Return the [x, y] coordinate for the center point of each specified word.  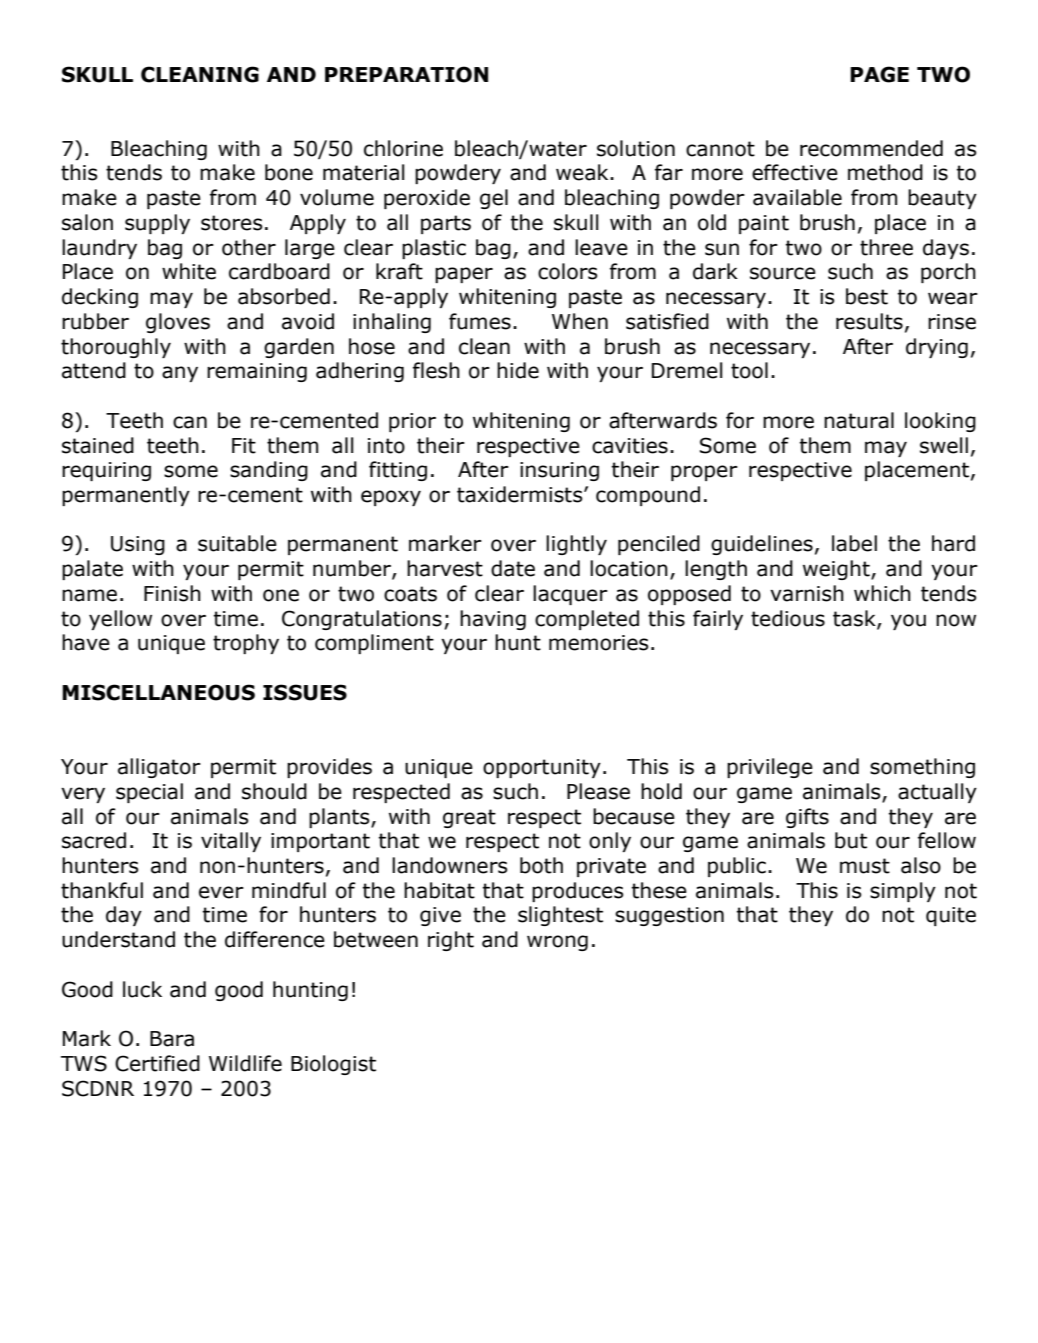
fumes [480, 321]
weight [837, 570]
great [469, 818]
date [513, 568]
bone [289, 172]
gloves [178, 323]
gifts [807, 818]
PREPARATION [406, 74]
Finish [172, 593]
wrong [557, 943]
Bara [172, 1039]
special [149, 793]
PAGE [879, 74]
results [869, 321]
